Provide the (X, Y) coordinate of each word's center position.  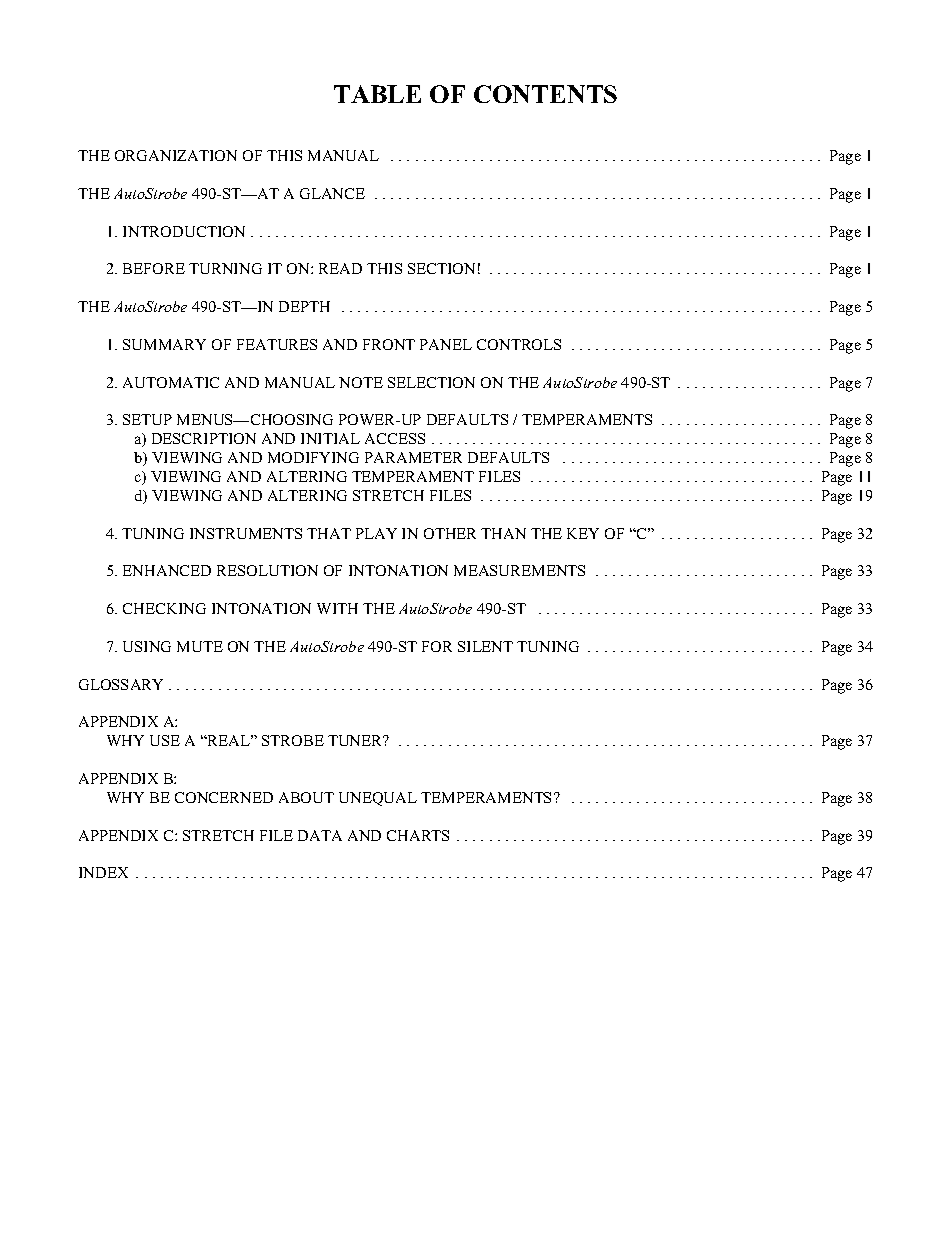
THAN (503, 533)
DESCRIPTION (204, 438)
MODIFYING (313, 457)
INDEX (103, 872)
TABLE (377, 94)
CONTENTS (545, 94)
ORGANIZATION (176, 155)
